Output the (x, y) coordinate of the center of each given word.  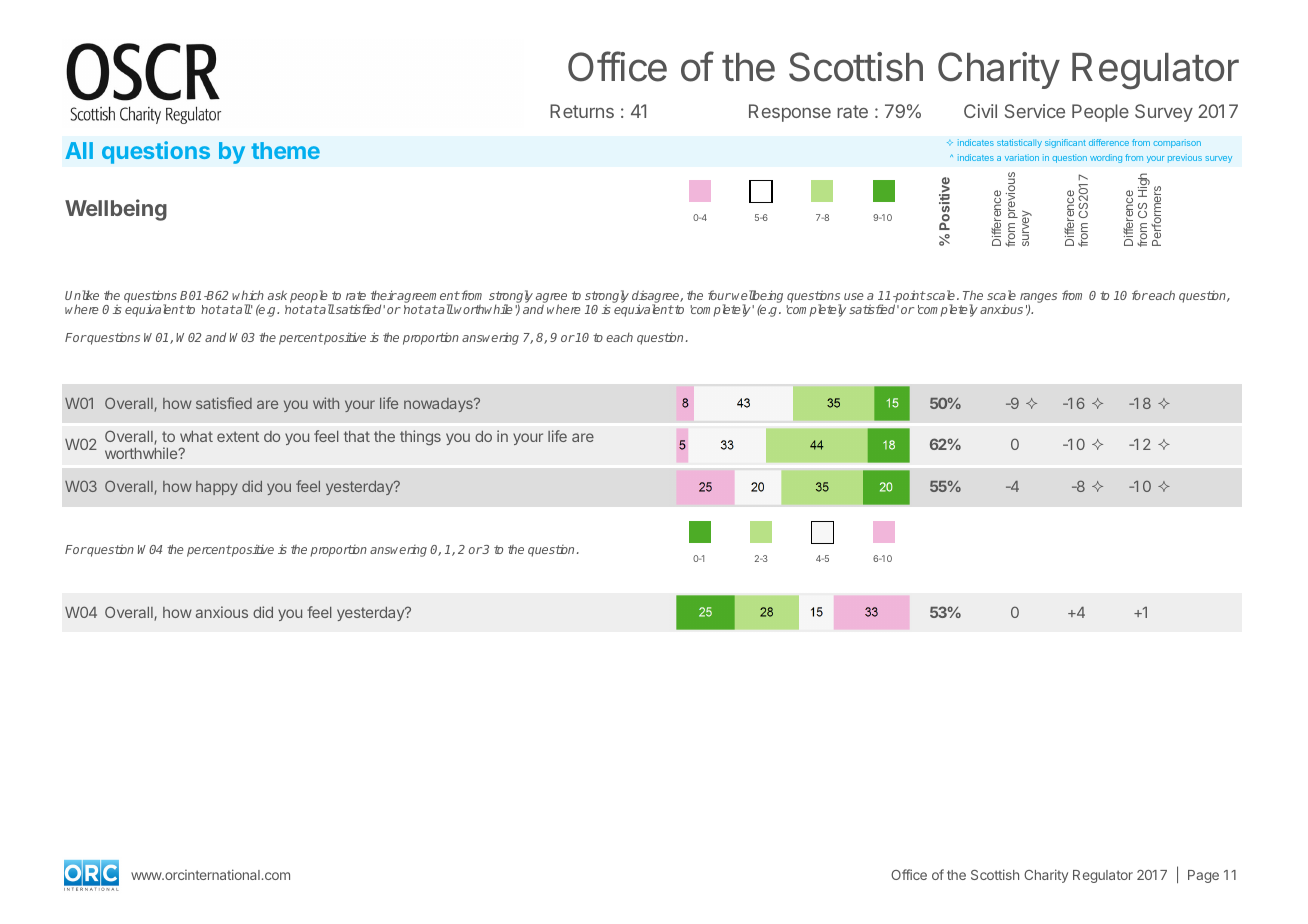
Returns (582, 111)
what (196, 436)
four (719, 295)
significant (1065, 143)
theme (285, 150)
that (357, 436)
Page (1203, 876)
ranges (1038, 298)
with (326, 403)
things (420, 437)
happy (217, 488)
